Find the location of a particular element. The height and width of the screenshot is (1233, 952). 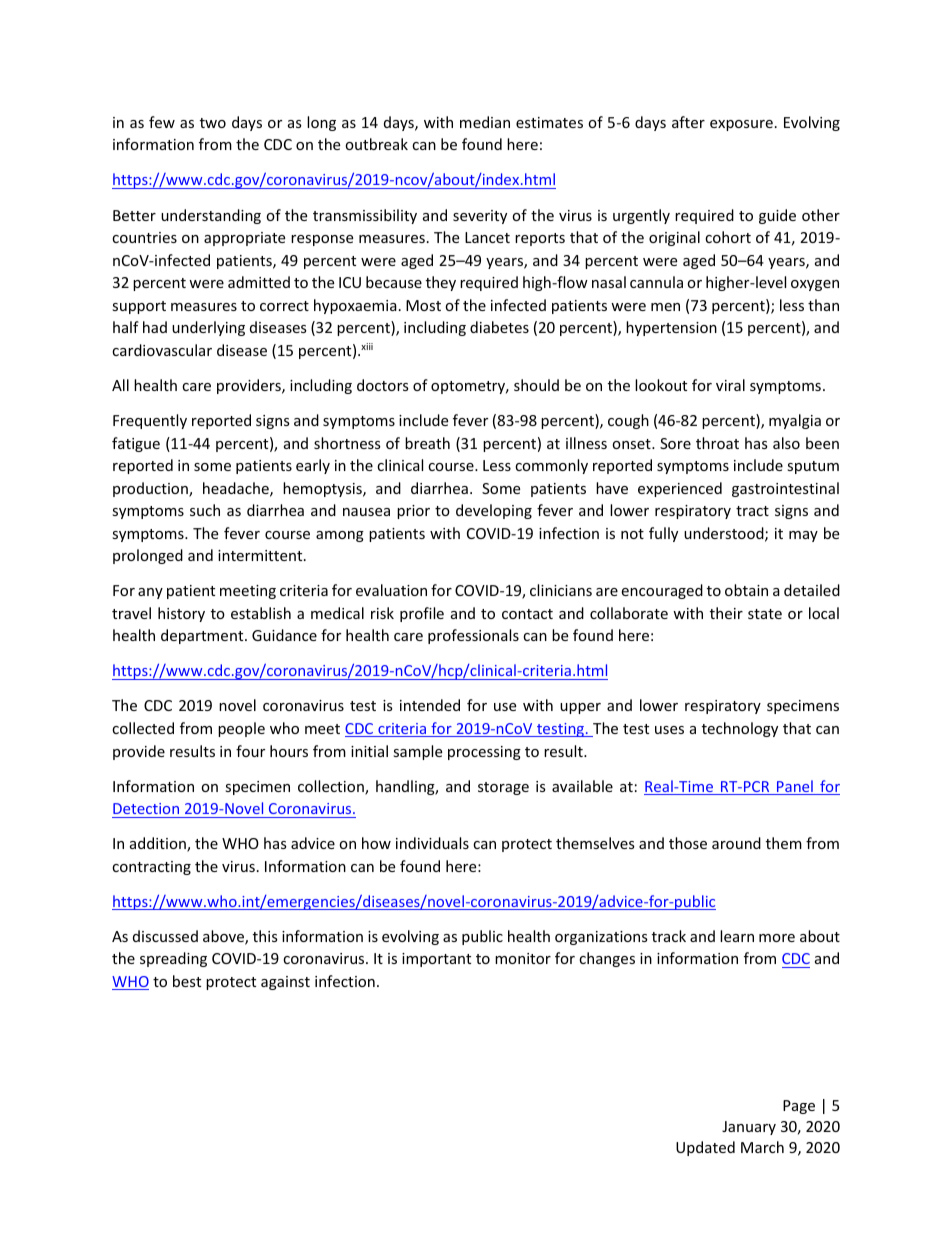

addition is located at coordinates (159, 844).
